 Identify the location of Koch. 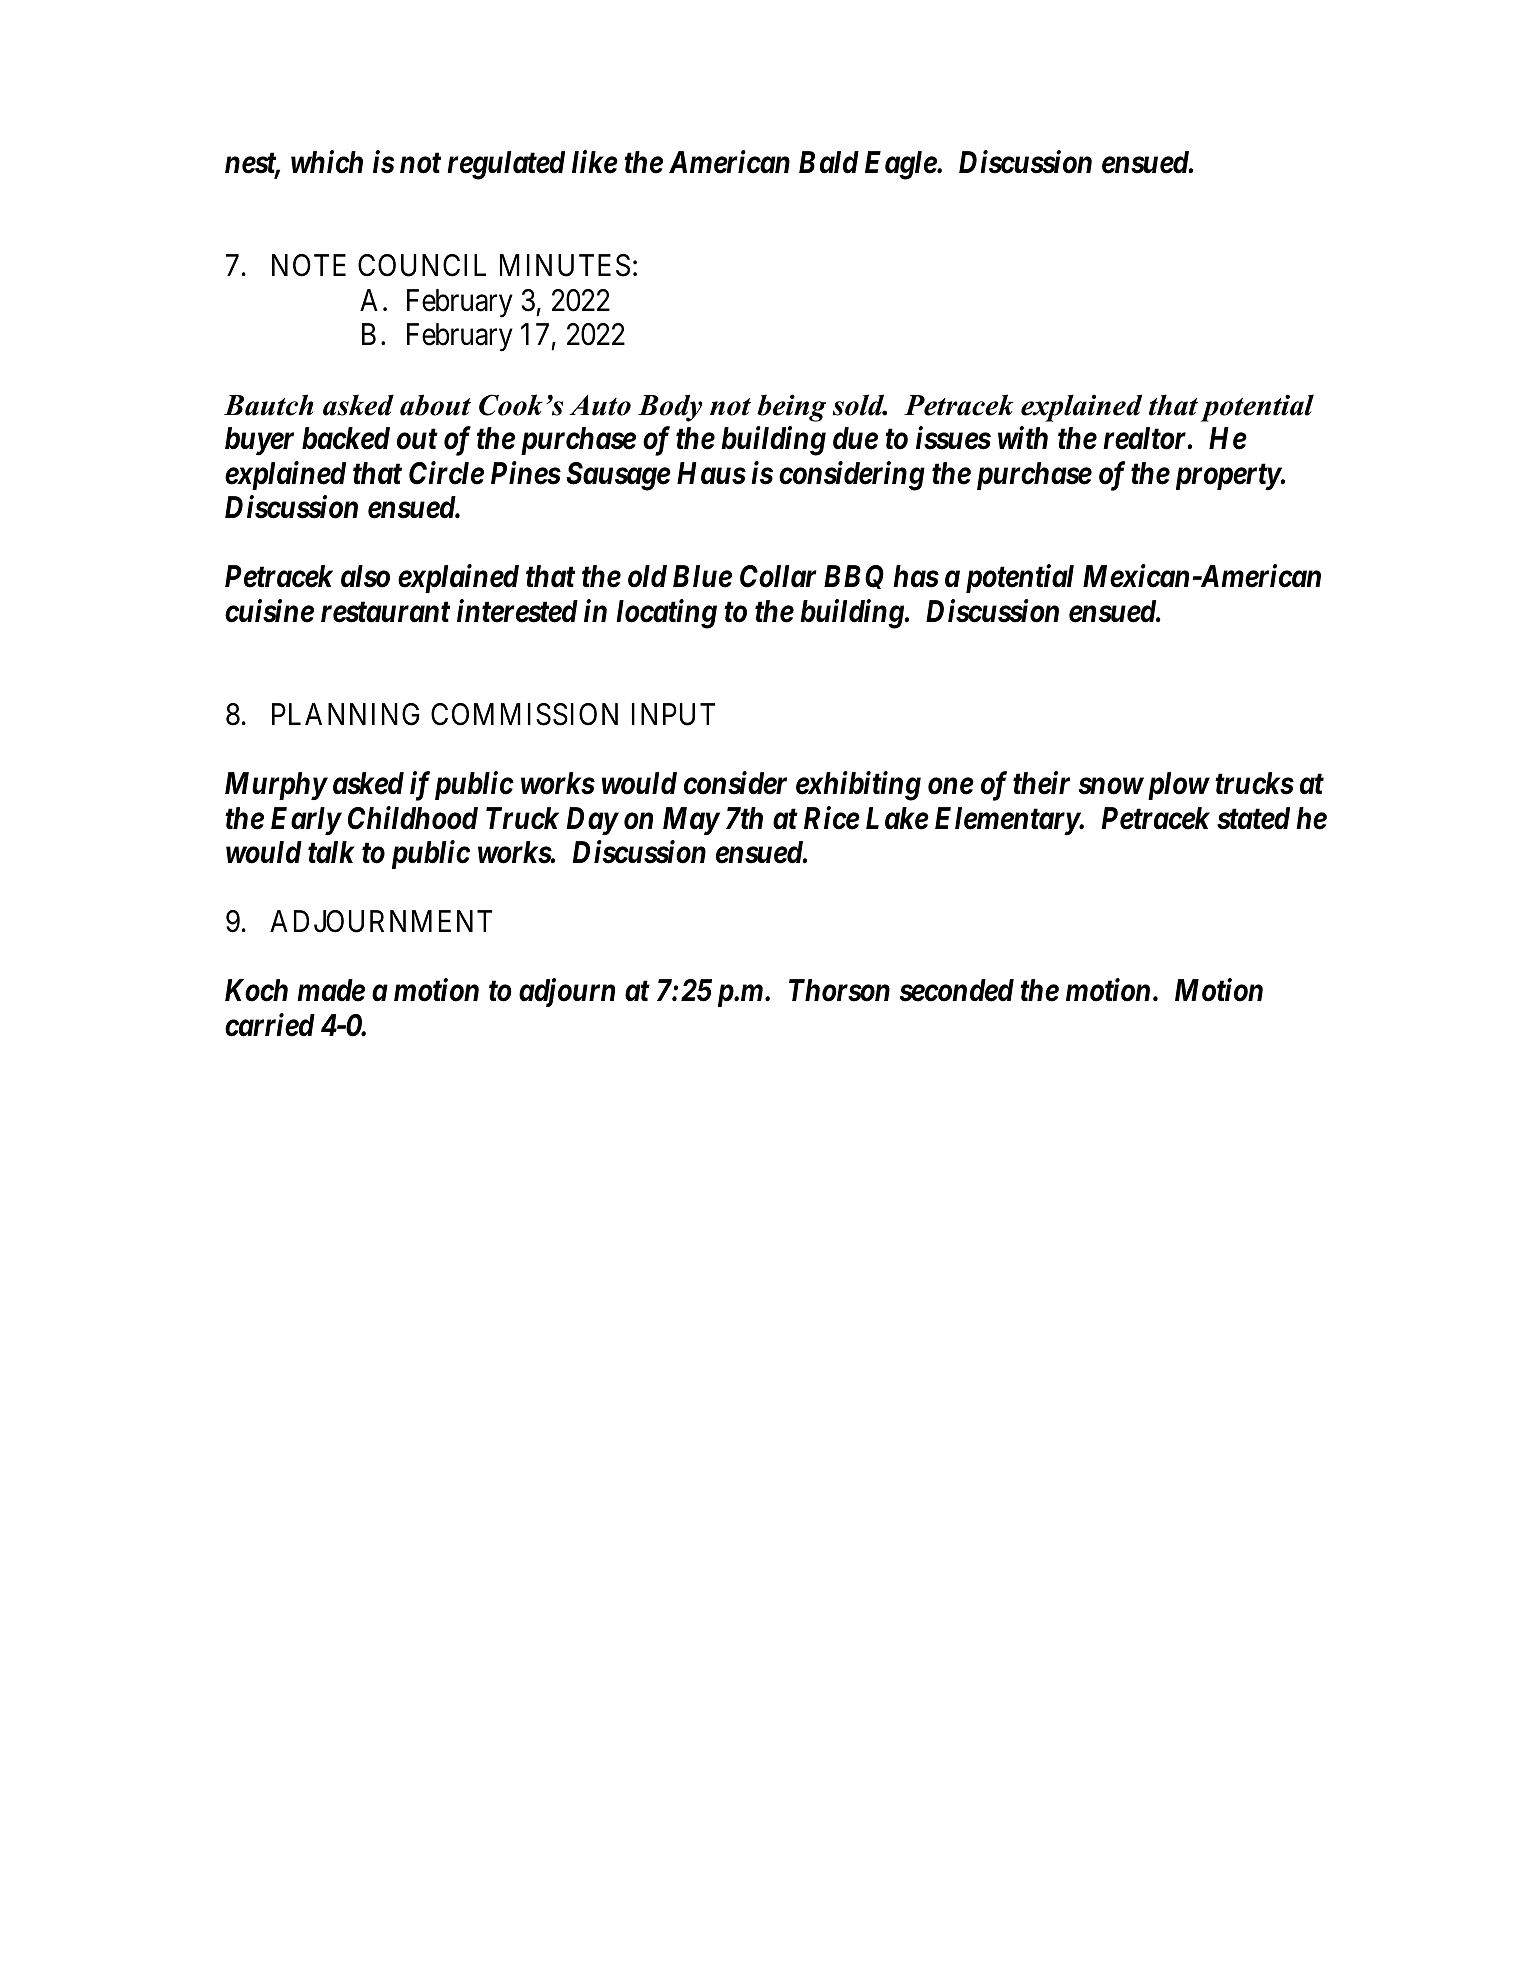
(256, 990).
